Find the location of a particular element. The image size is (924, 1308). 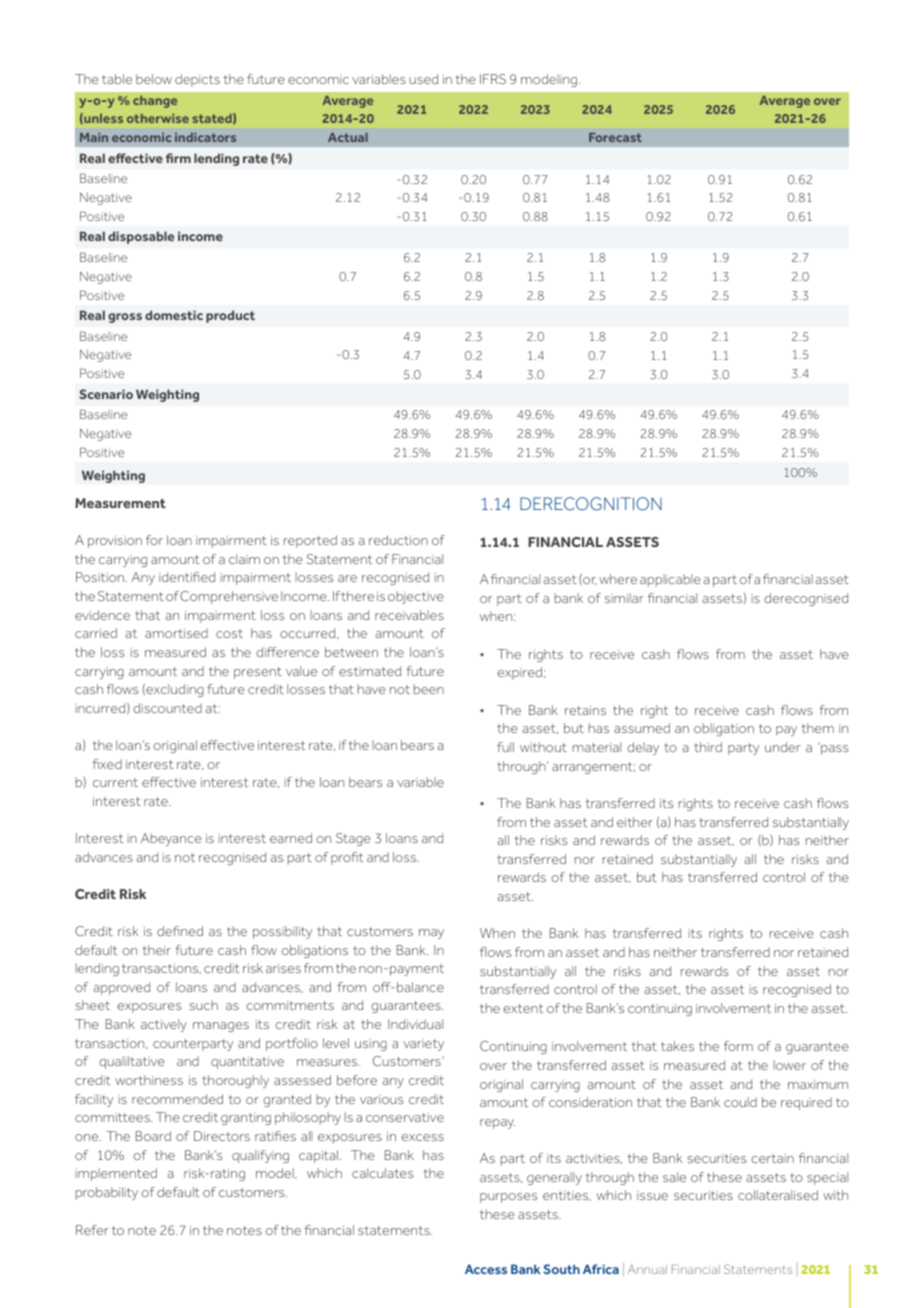

objective is located at coordinates (416, 597).
